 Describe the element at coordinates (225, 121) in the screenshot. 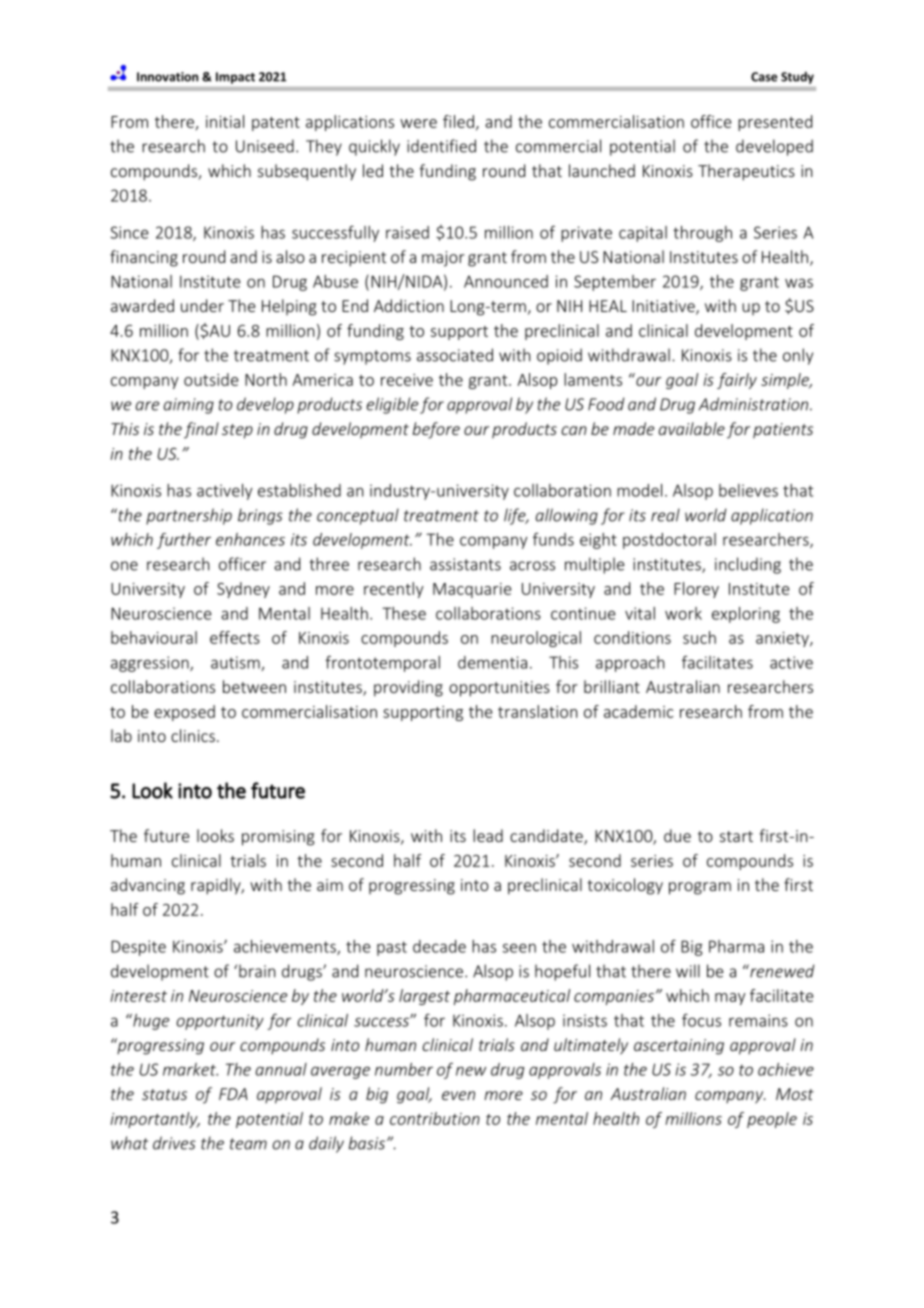

I see `initial` at that location.
